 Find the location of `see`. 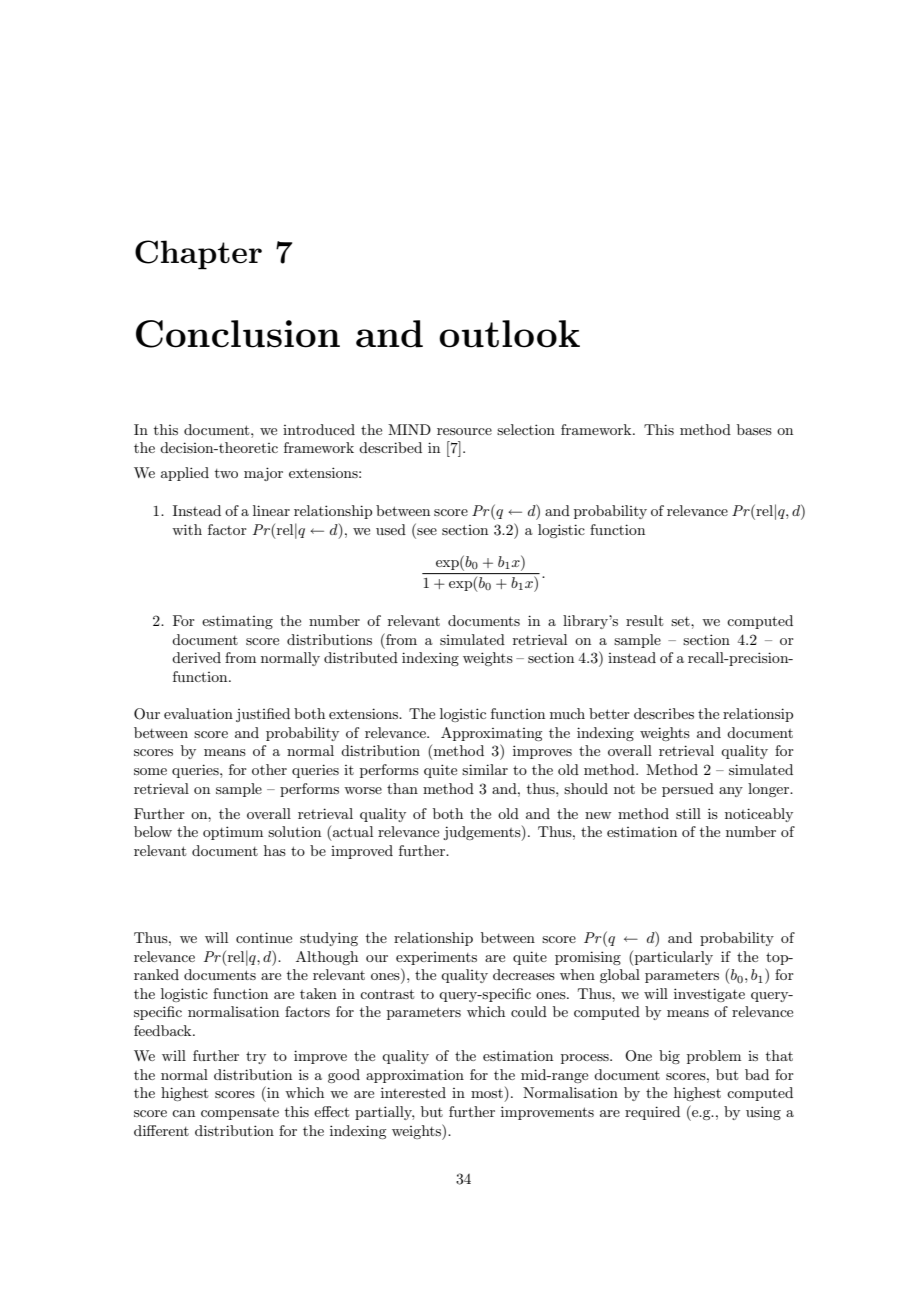

see is located at coordinates (427, 531).
